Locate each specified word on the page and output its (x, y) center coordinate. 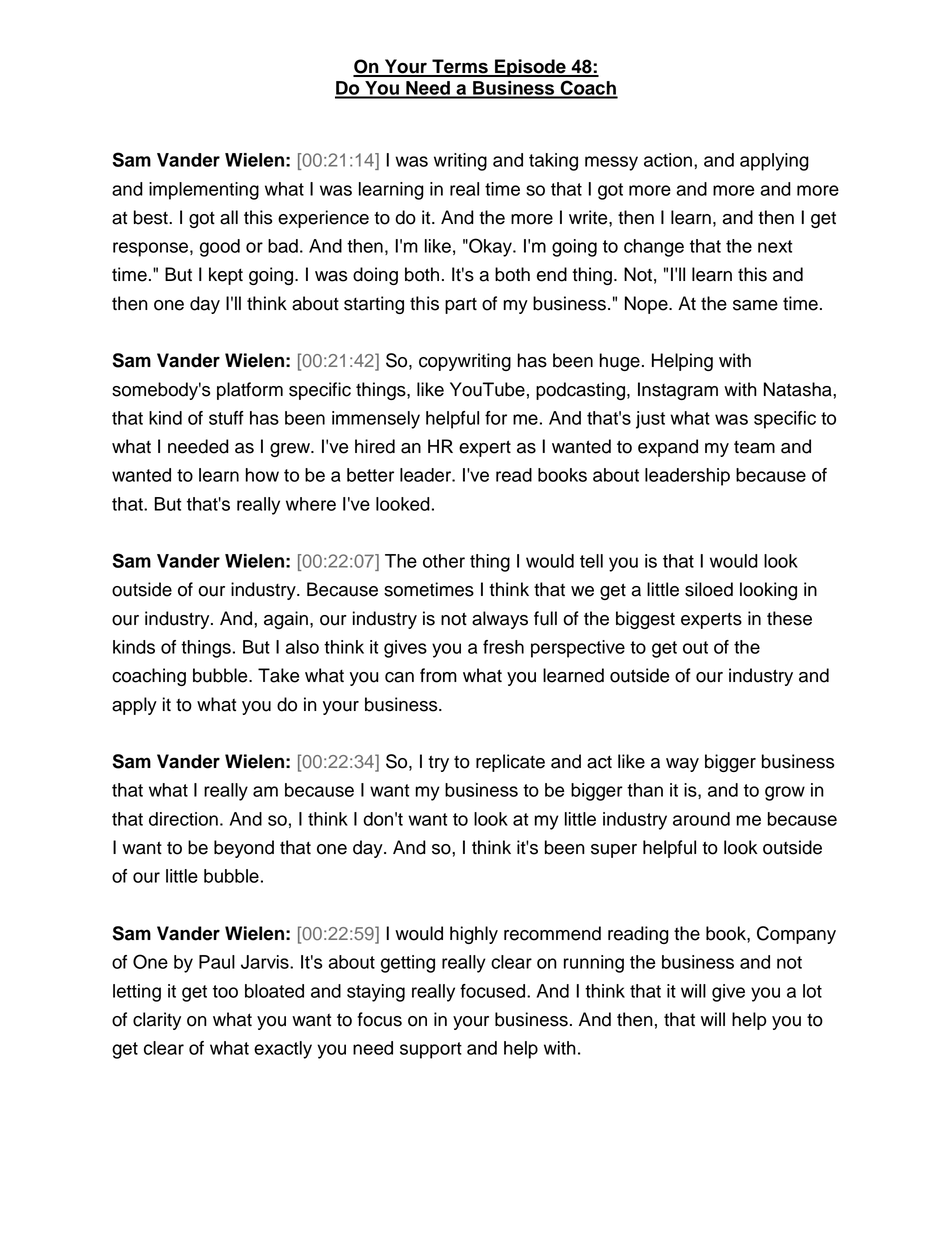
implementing (204, 191)
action (668, 160)
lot (812, 991)
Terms (460, 67)
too (225, 991)
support (431, 1050)
